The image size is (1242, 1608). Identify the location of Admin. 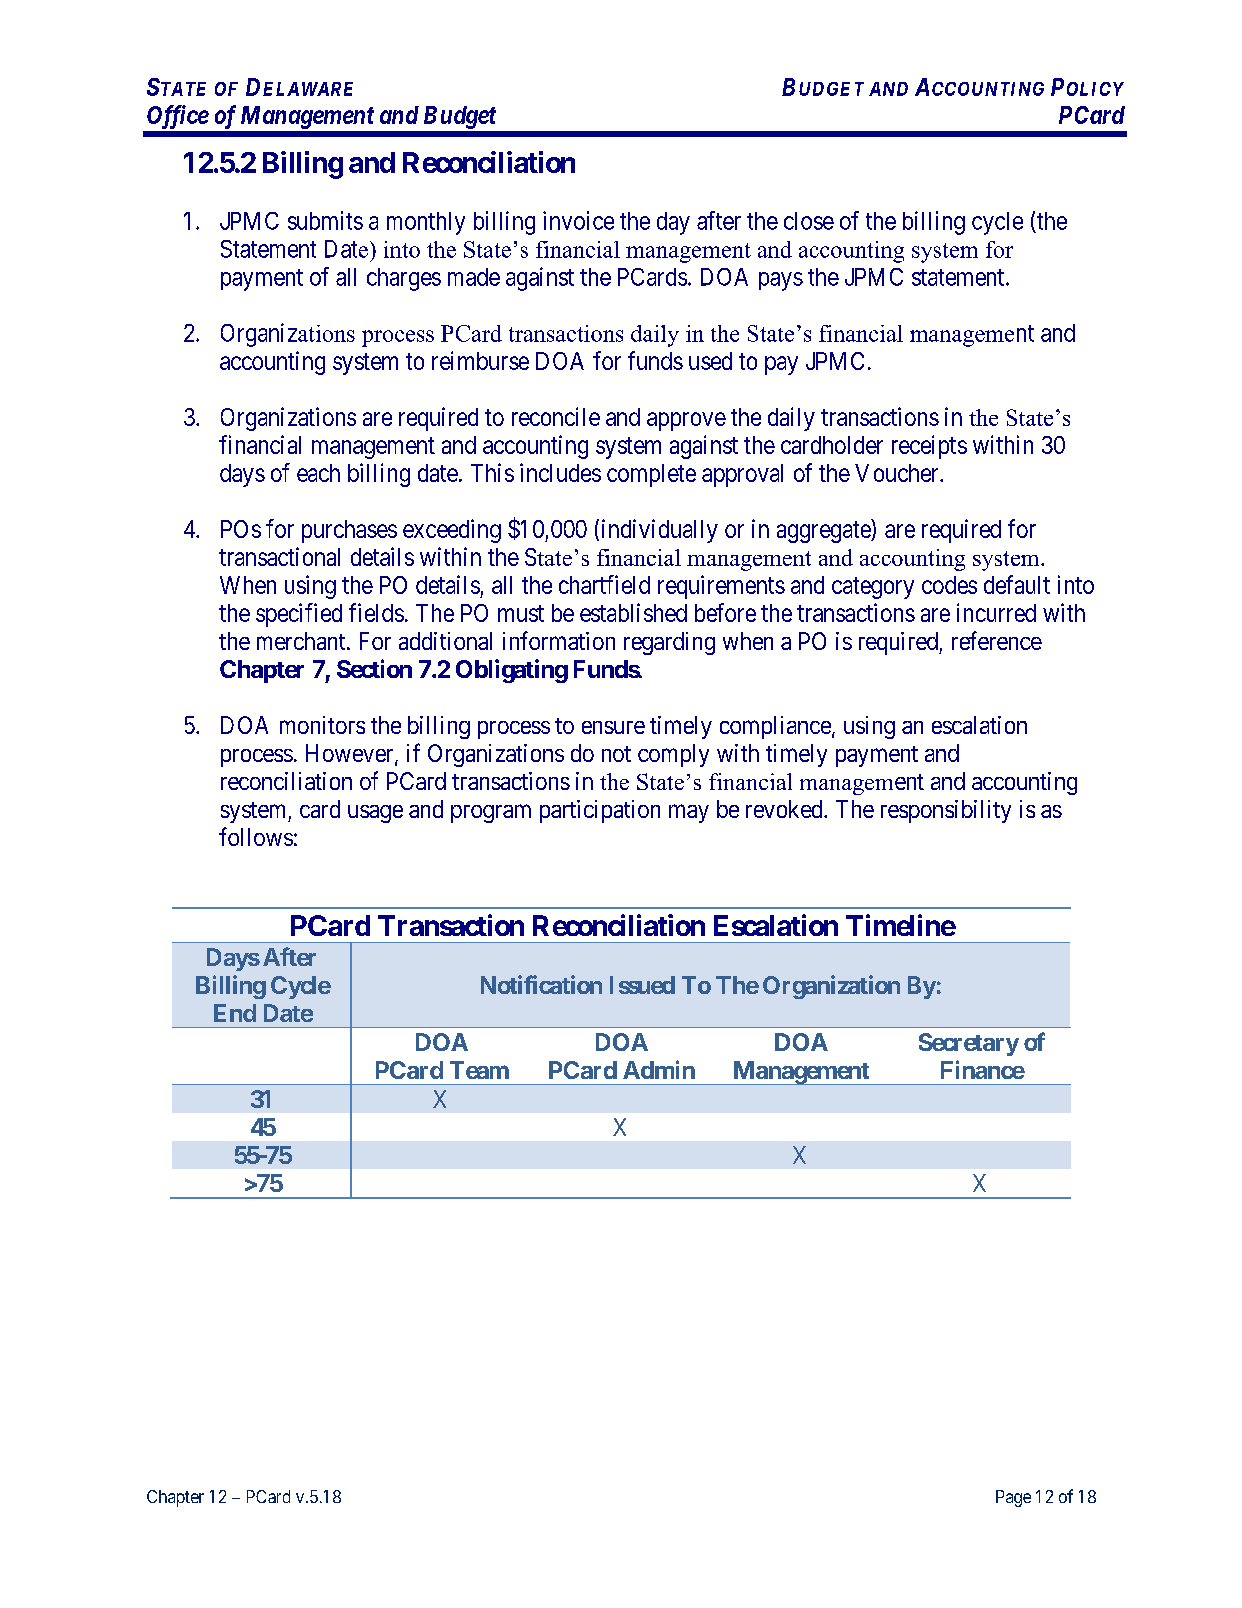
(659, 1069).
